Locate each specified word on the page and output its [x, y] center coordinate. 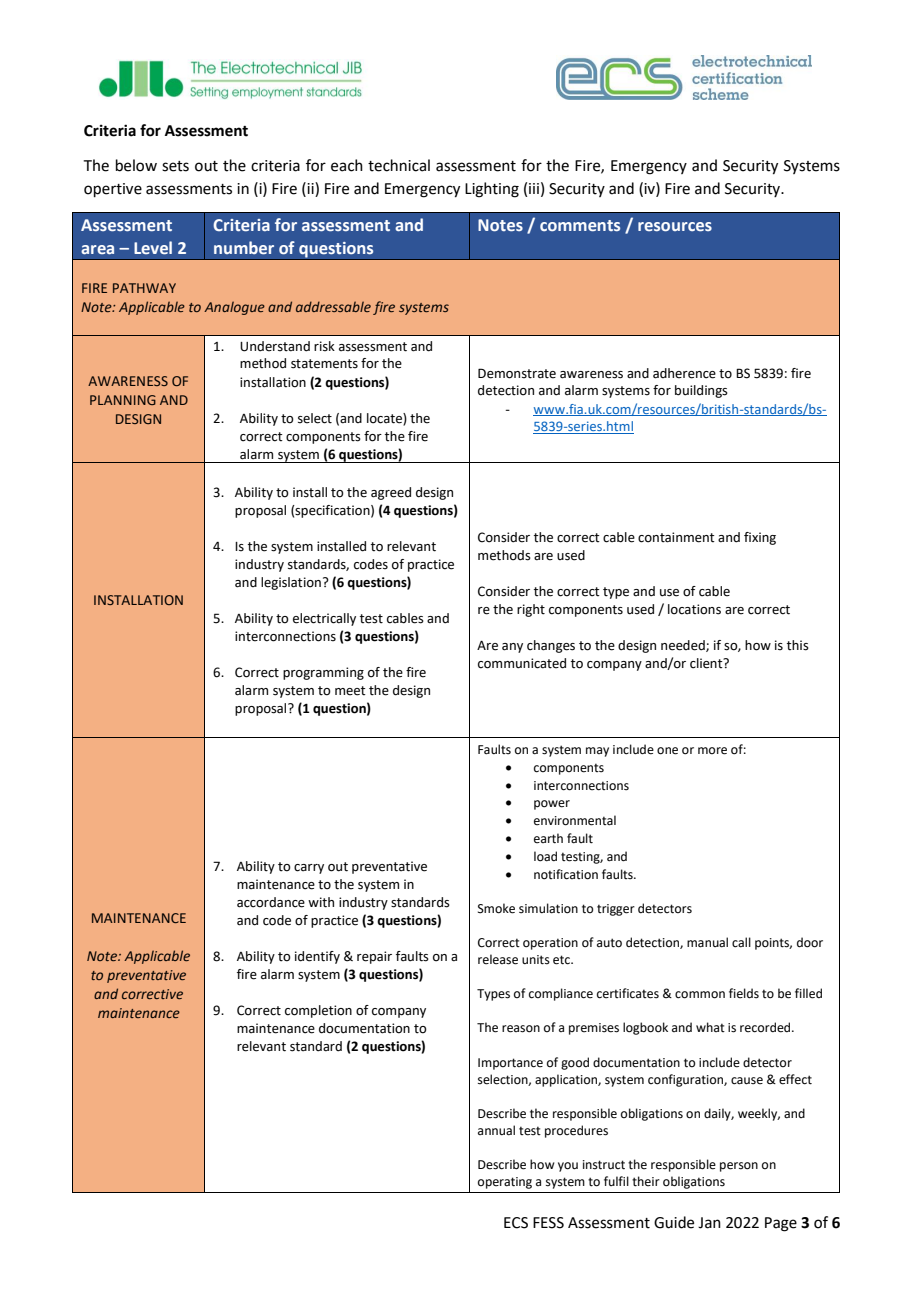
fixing [760, 538]
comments [580, 225]
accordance [271, 902]
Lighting [492, 190]
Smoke [496, 908]
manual [707, 942]
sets [175, 166]
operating [505, 1183]
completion [318, 1011]
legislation [291, 583]
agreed [391, 493]
